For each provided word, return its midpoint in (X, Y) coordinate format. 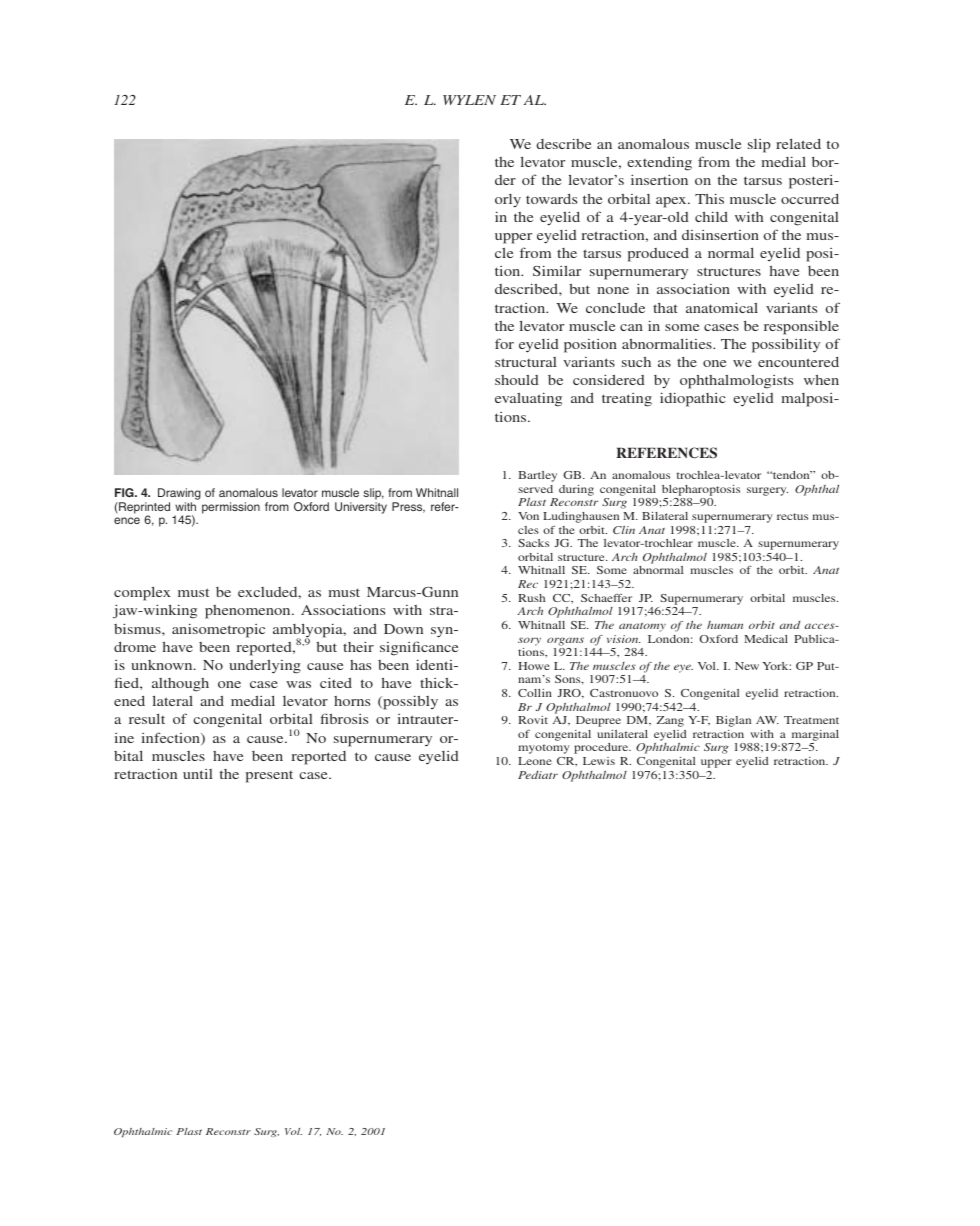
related (798, 143)
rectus (792, 516)
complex (142, 593)
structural (526, 362)
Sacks (533, 543)
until (198, 774)
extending (659, 163)
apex (672, 202)
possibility (786, 345)
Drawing (179, 495)
